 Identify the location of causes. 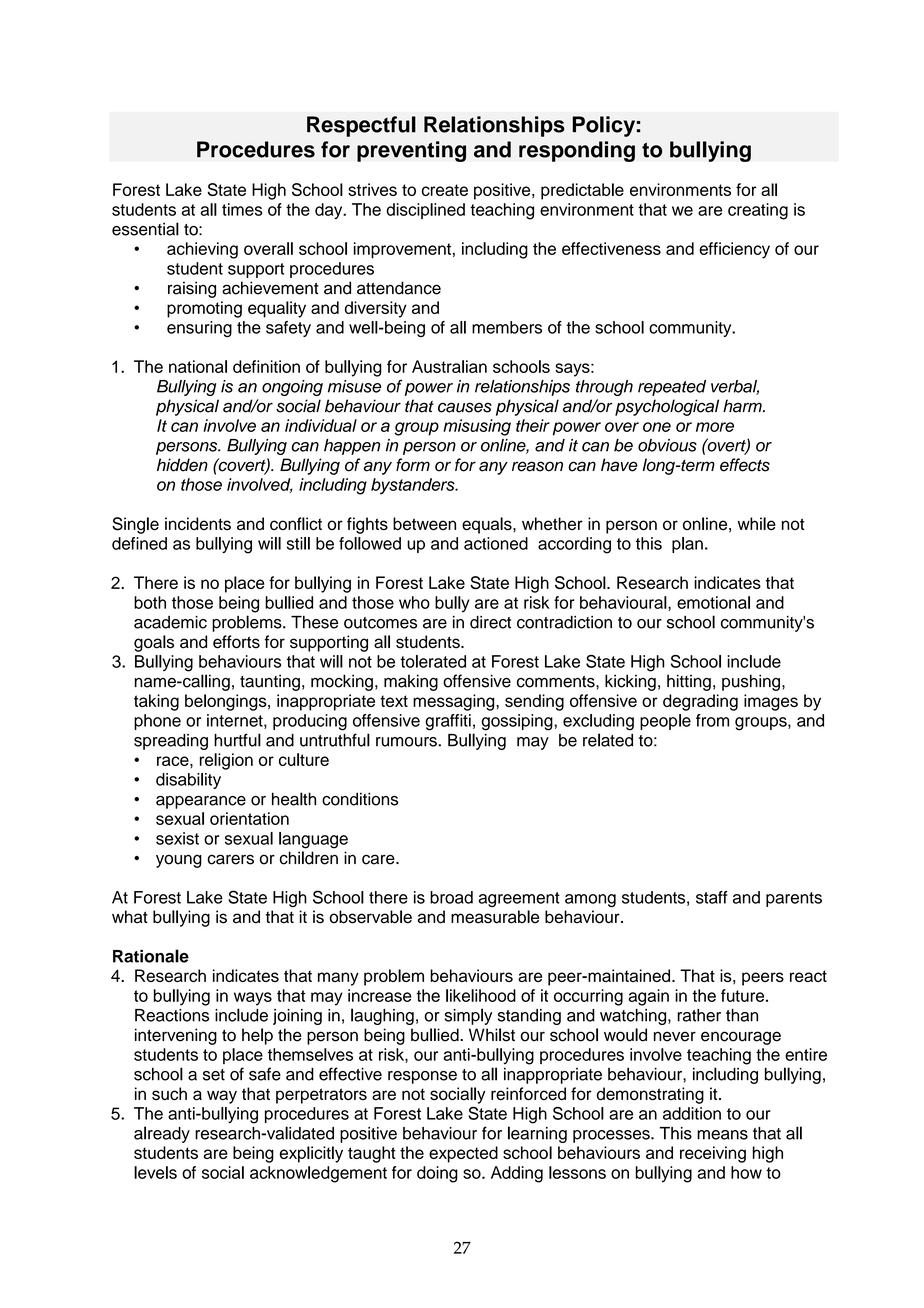
(465, 407).
